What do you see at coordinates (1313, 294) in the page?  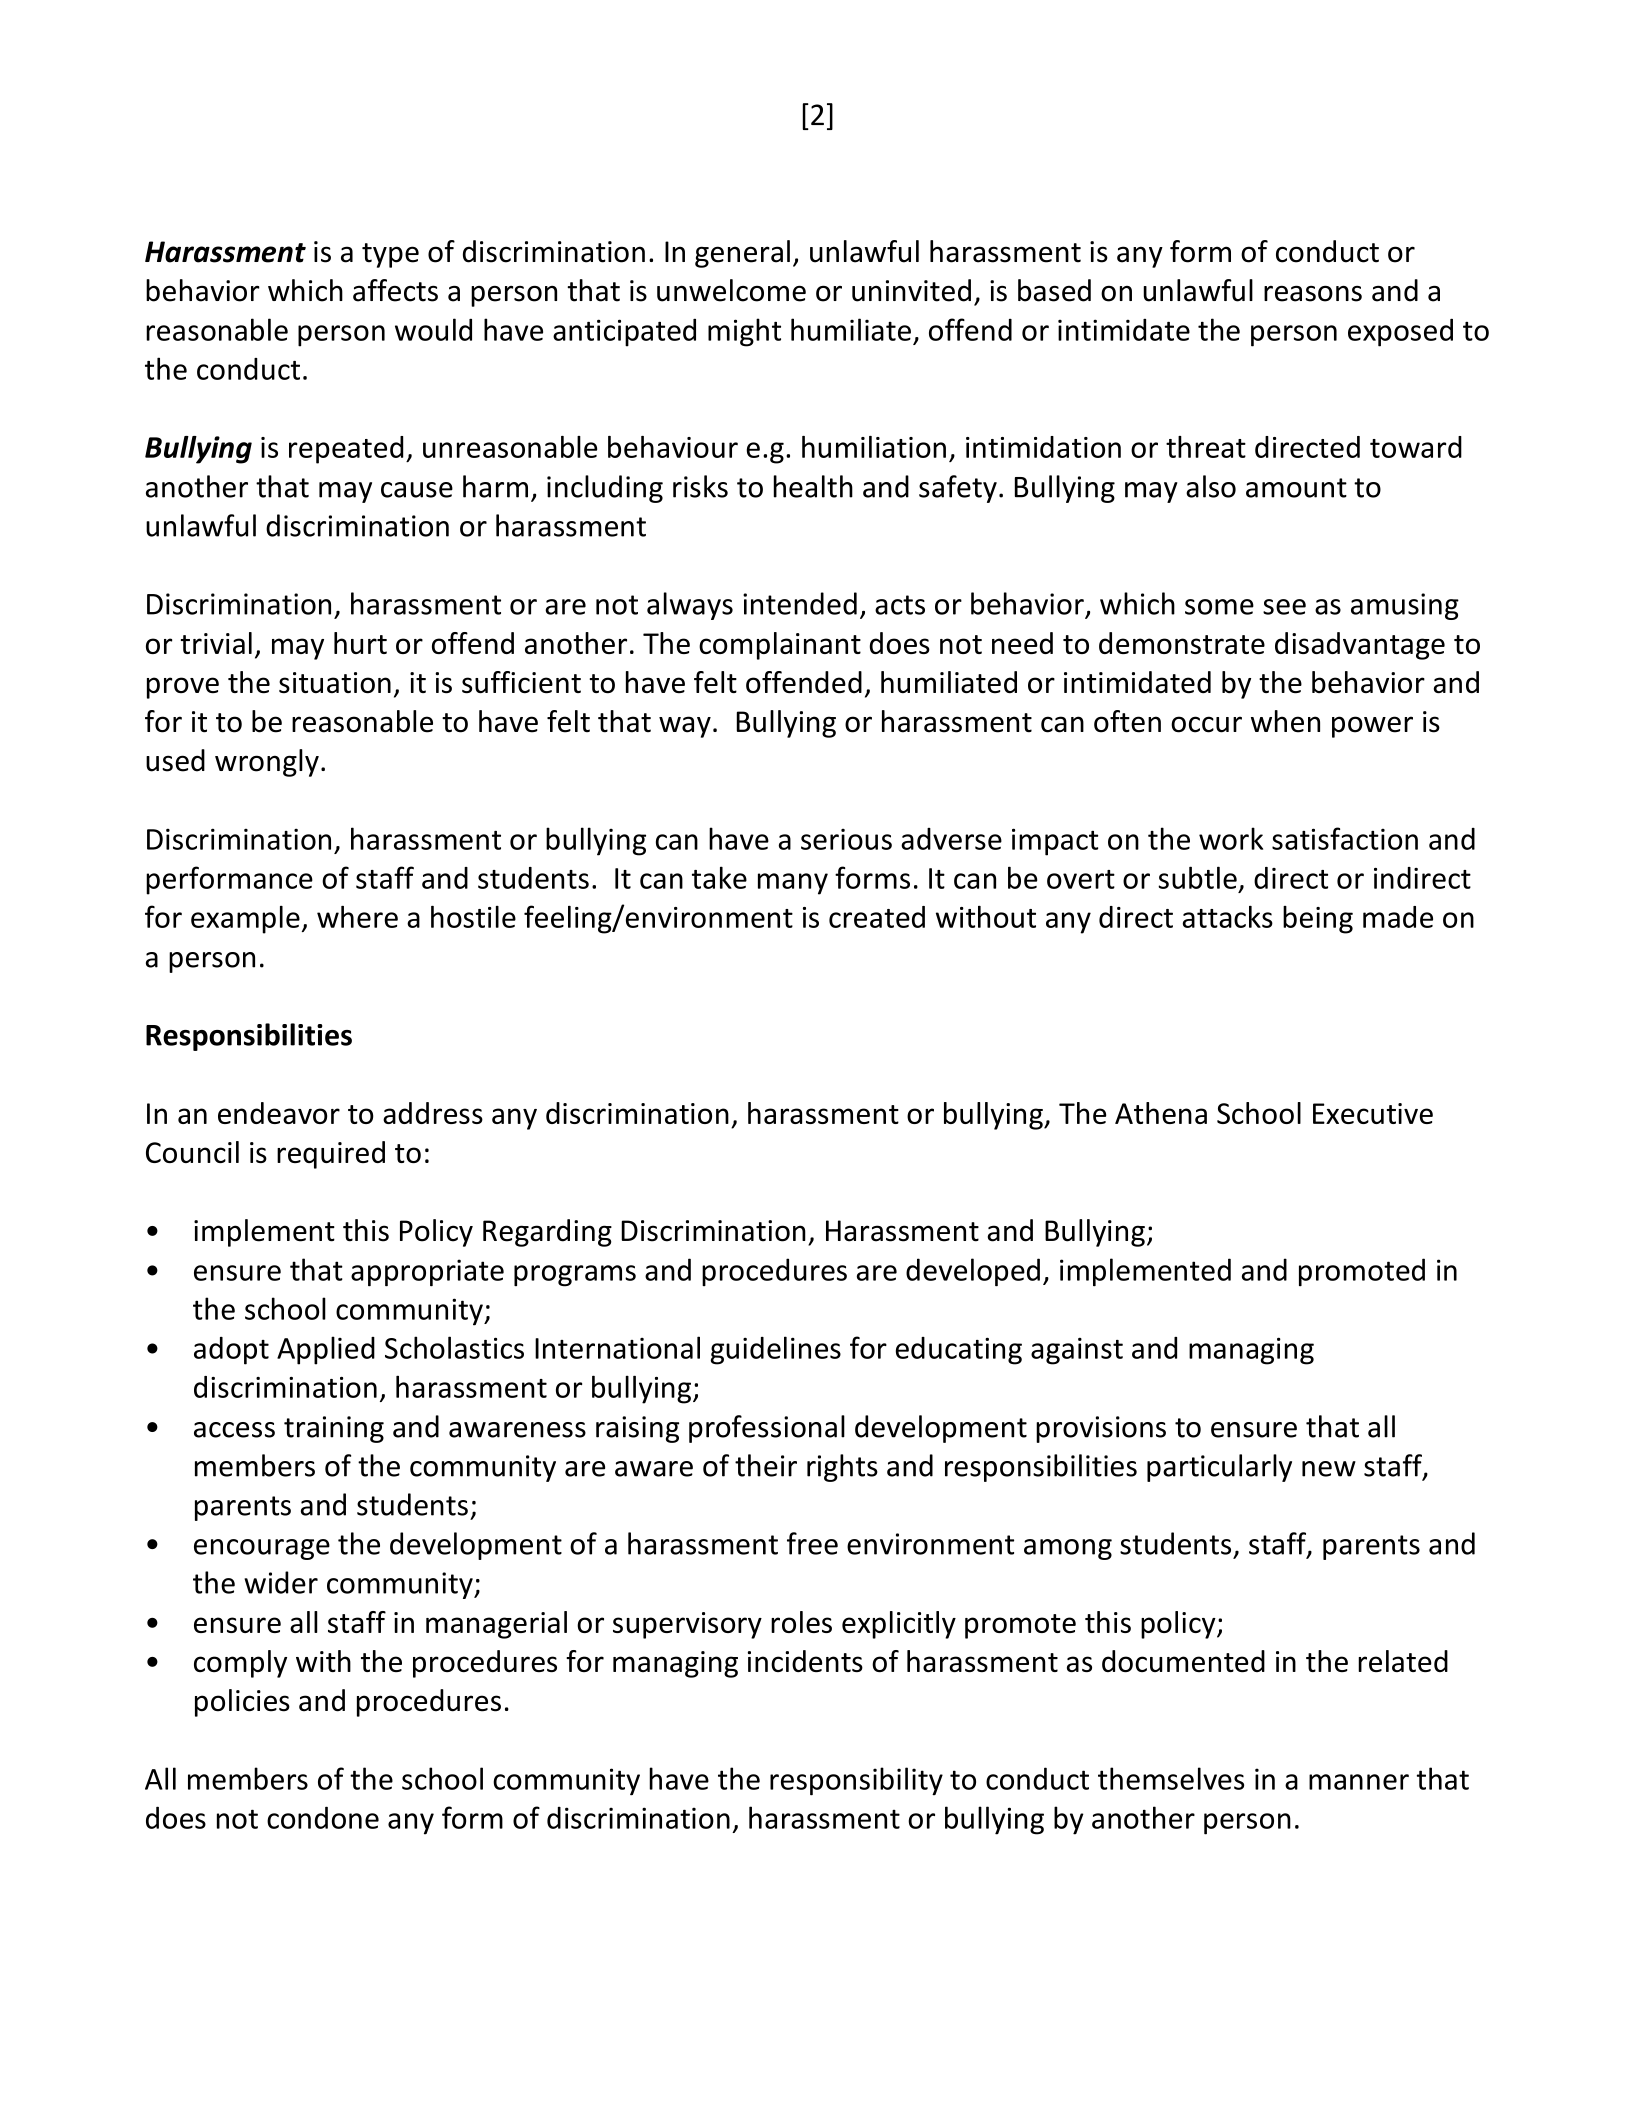 I see `reasons` at bounding box center [1313, 294].
